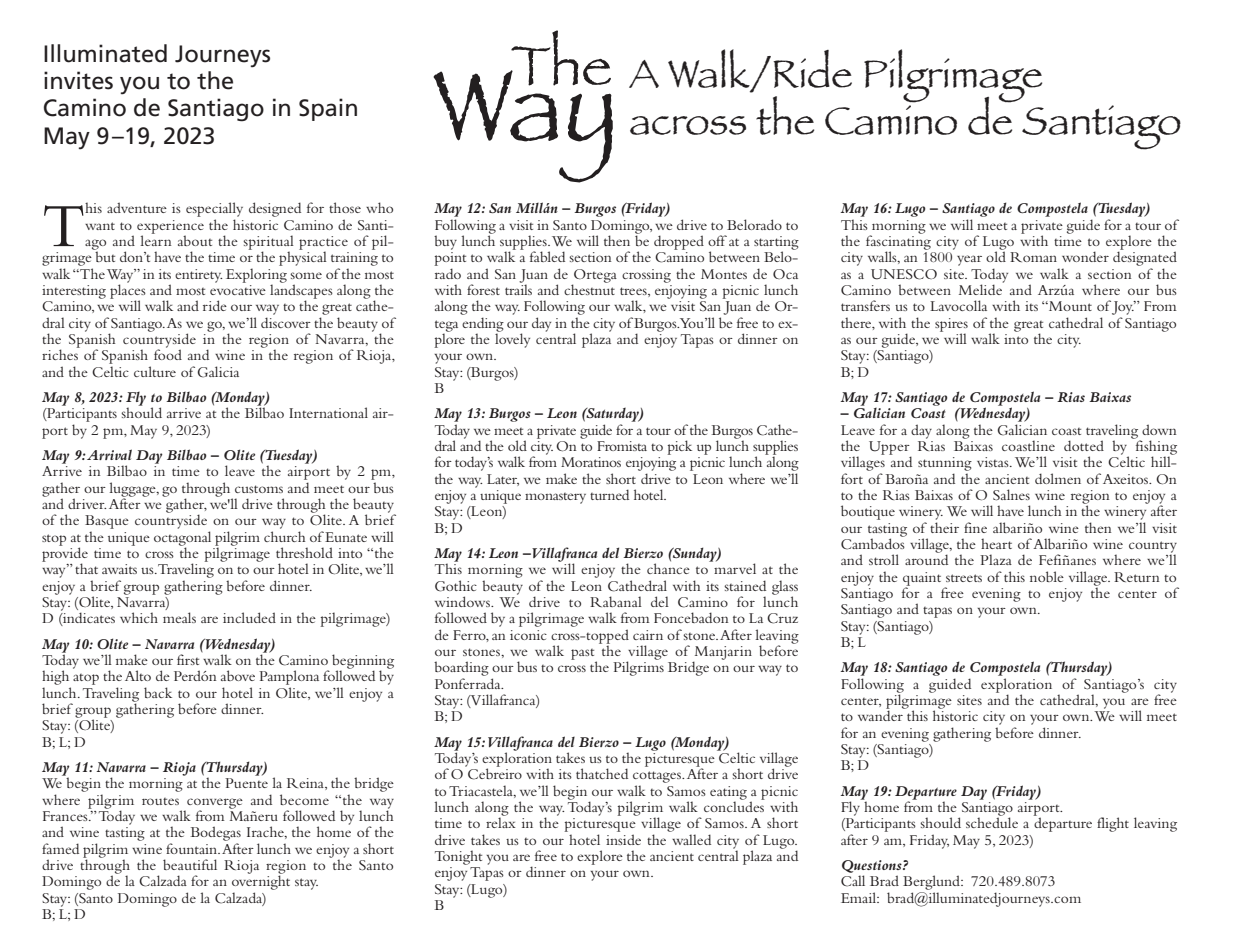 This document has width=1233, height=952. Describe the element at coordinates (328, 109) in the document. I see `Spain` at that location.
